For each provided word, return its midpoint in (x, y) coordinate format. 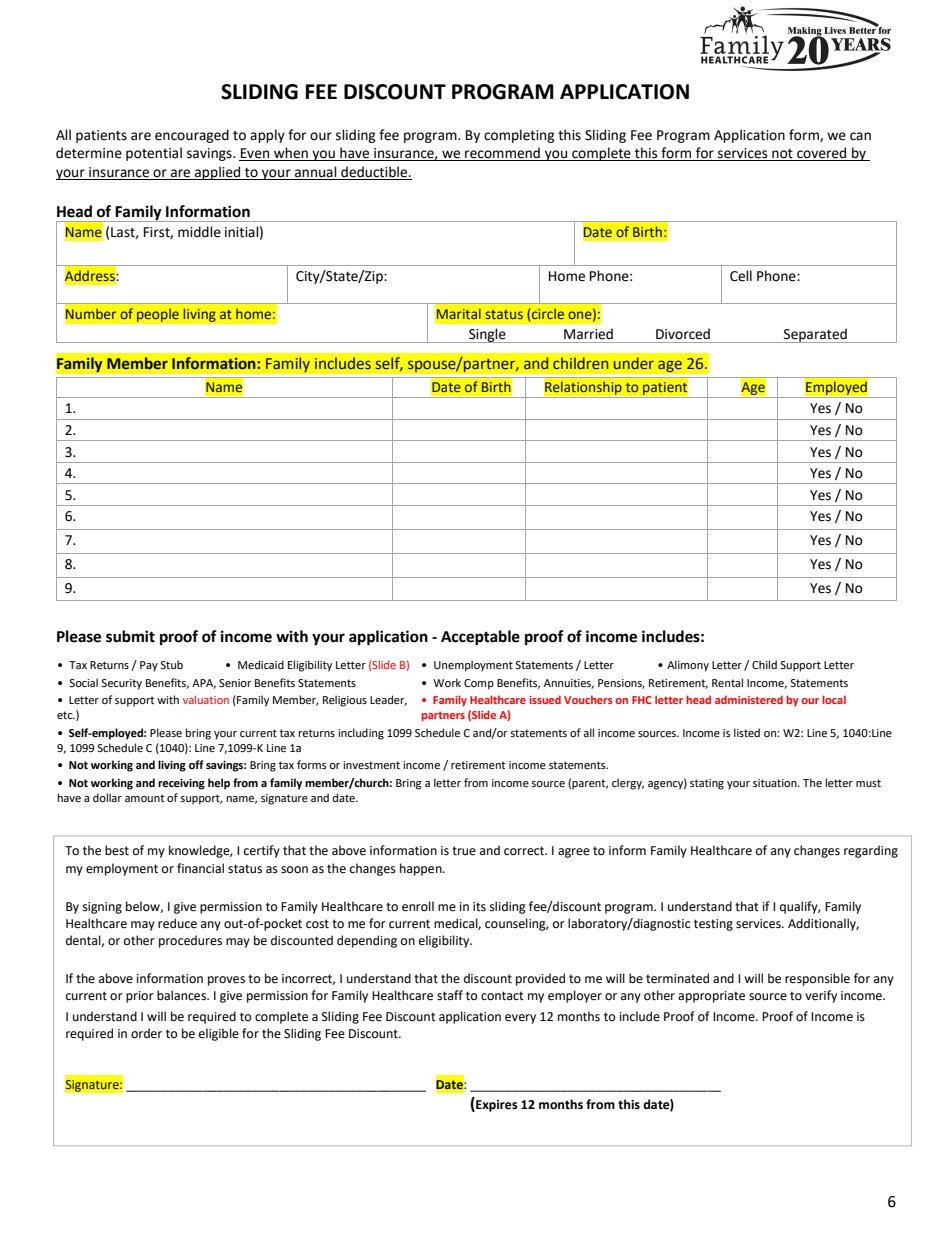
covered (822, 154)
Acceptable (480, 638)
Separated (815, 335)
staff (450, 995)
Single (487, 335)
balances (182, 995)
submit (130, 636)
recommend (502, 154)
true (464, 851)
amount (144, 798)
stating (707, 784)
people (157, 315)
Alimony (688, 666)
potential (154, 154)
